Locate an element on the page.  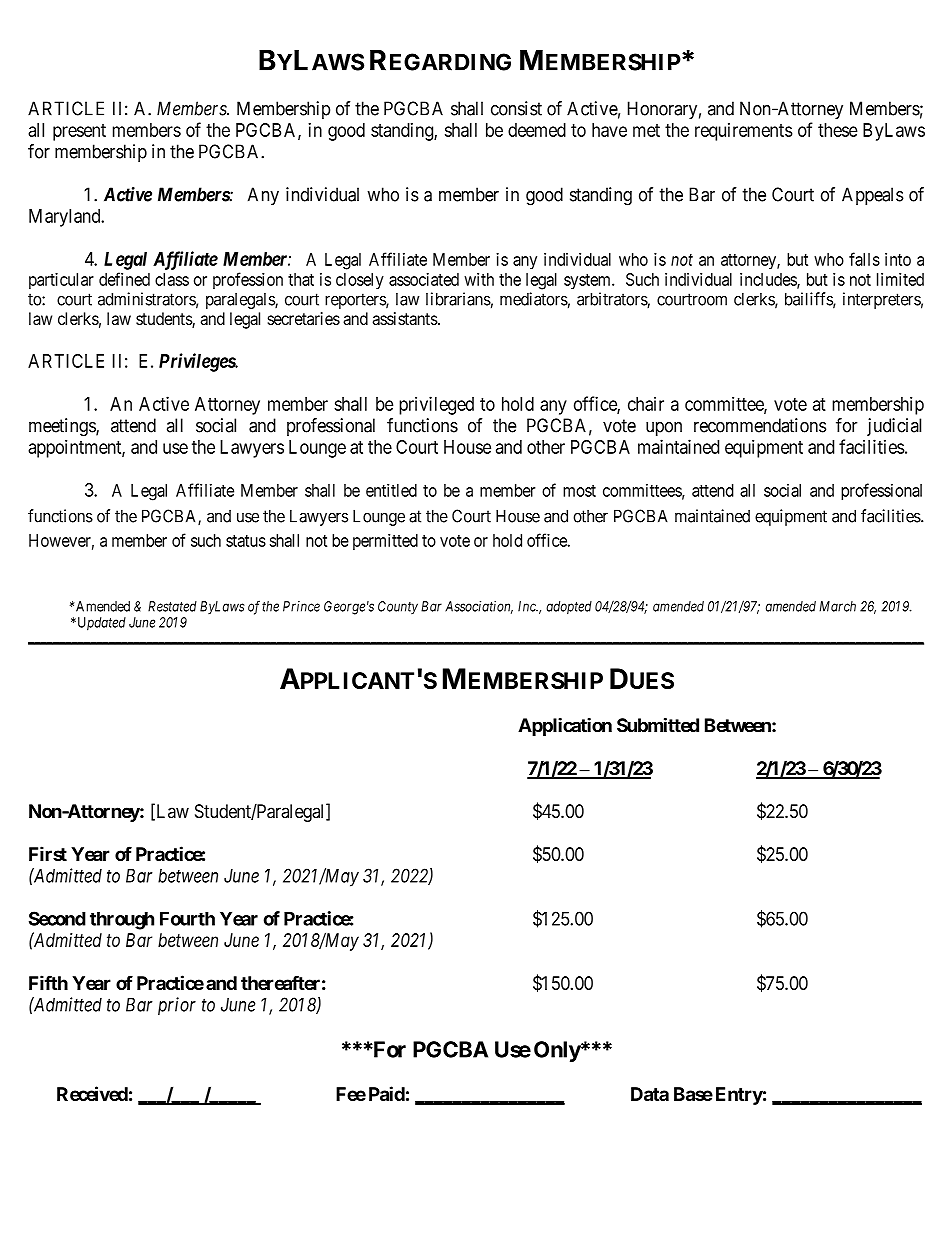
Restated is located at coordinates (172, 606).
